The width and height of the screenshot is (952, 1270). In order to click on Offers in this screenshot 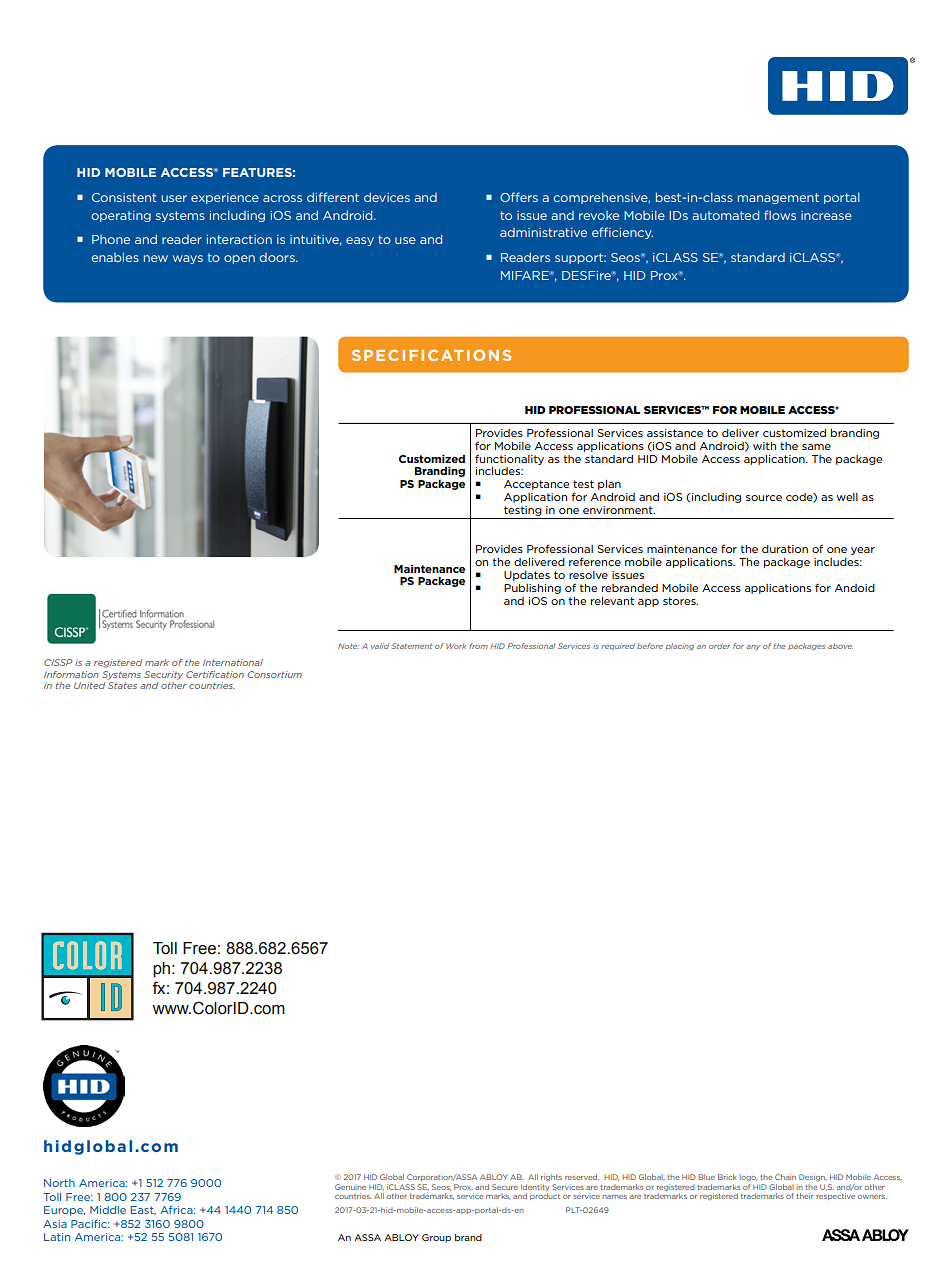, I will do `click(519, 197)`.
